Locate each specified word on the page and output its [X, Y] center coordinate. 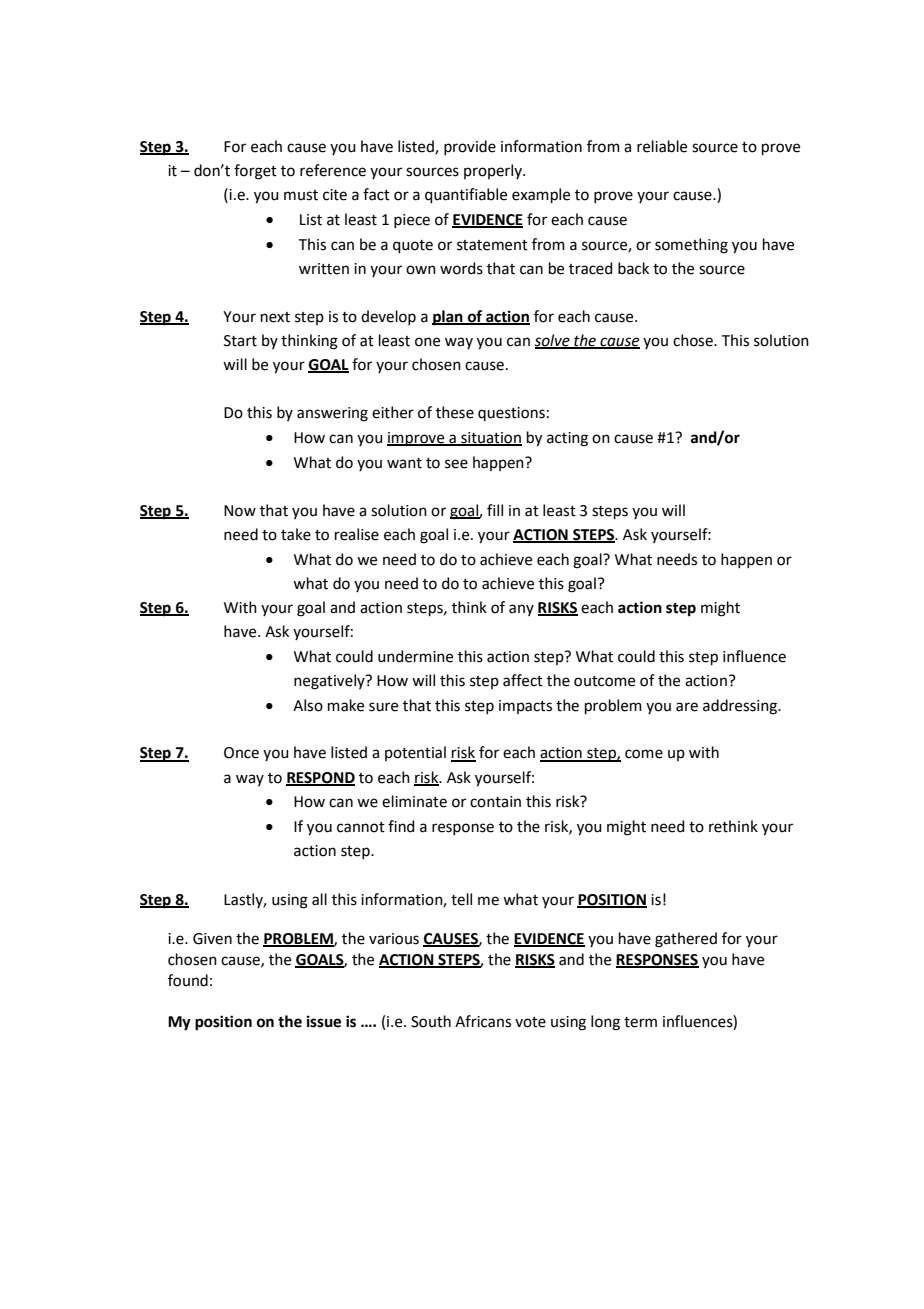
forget [255, 172]
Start [240, 341]
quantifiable [466, 195]
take [296, 534]
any [521, 610]
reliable [662, 146]
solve [553, 341]
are [687, 707]
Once [241, 753]
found [188, 980]
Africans [483, 1021]
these [455, 412]
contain [495, 802]
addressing [741, 707]
